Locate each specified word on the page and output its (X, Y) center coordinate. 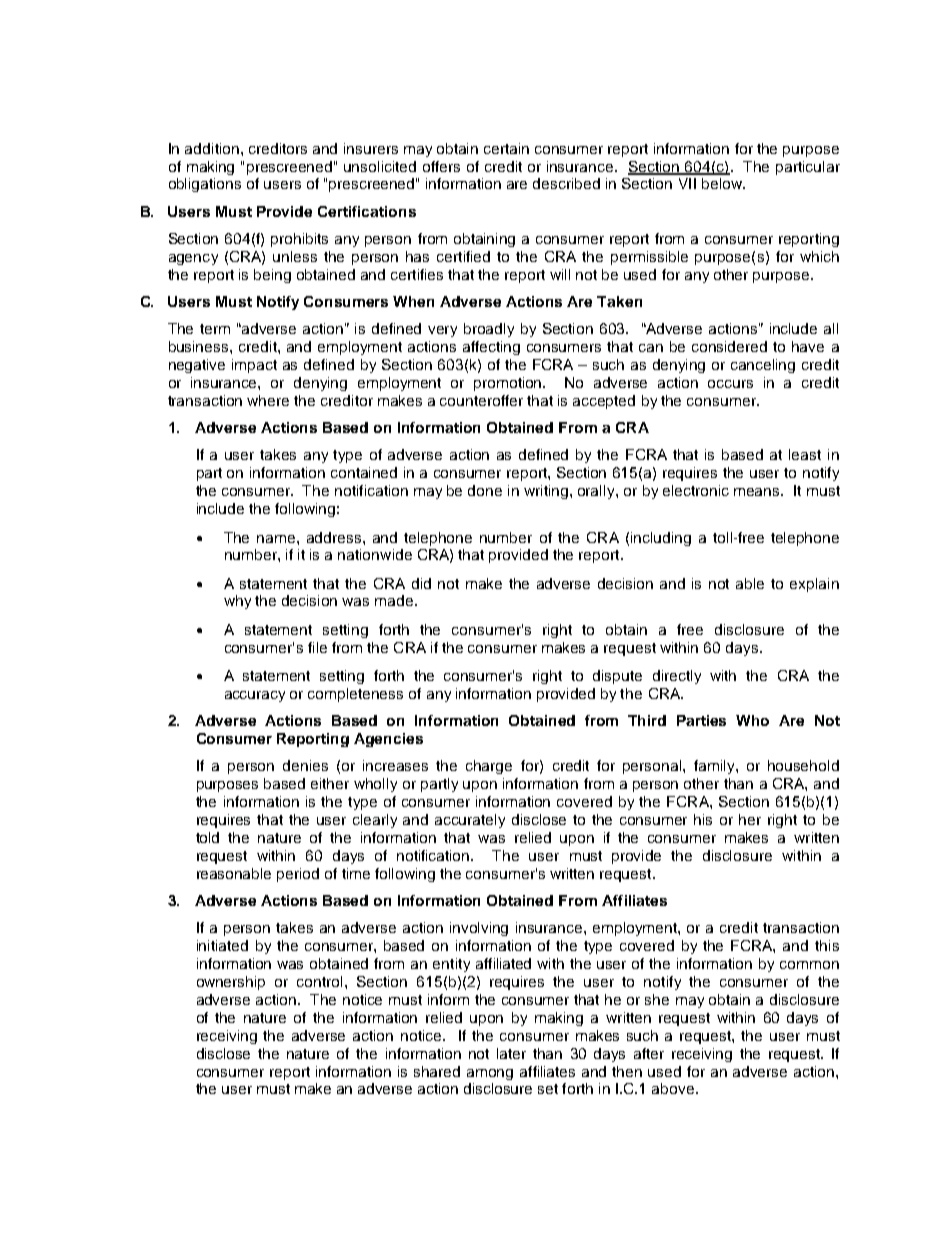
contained (364, 472)
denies (305, 765)
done (485, 490)
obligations (205, 185)
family (715, 767)
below (723, 183)
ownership (231, 983)
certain (506, 148)
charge (489, 767)
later (511, 1053)
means (758, 492)
